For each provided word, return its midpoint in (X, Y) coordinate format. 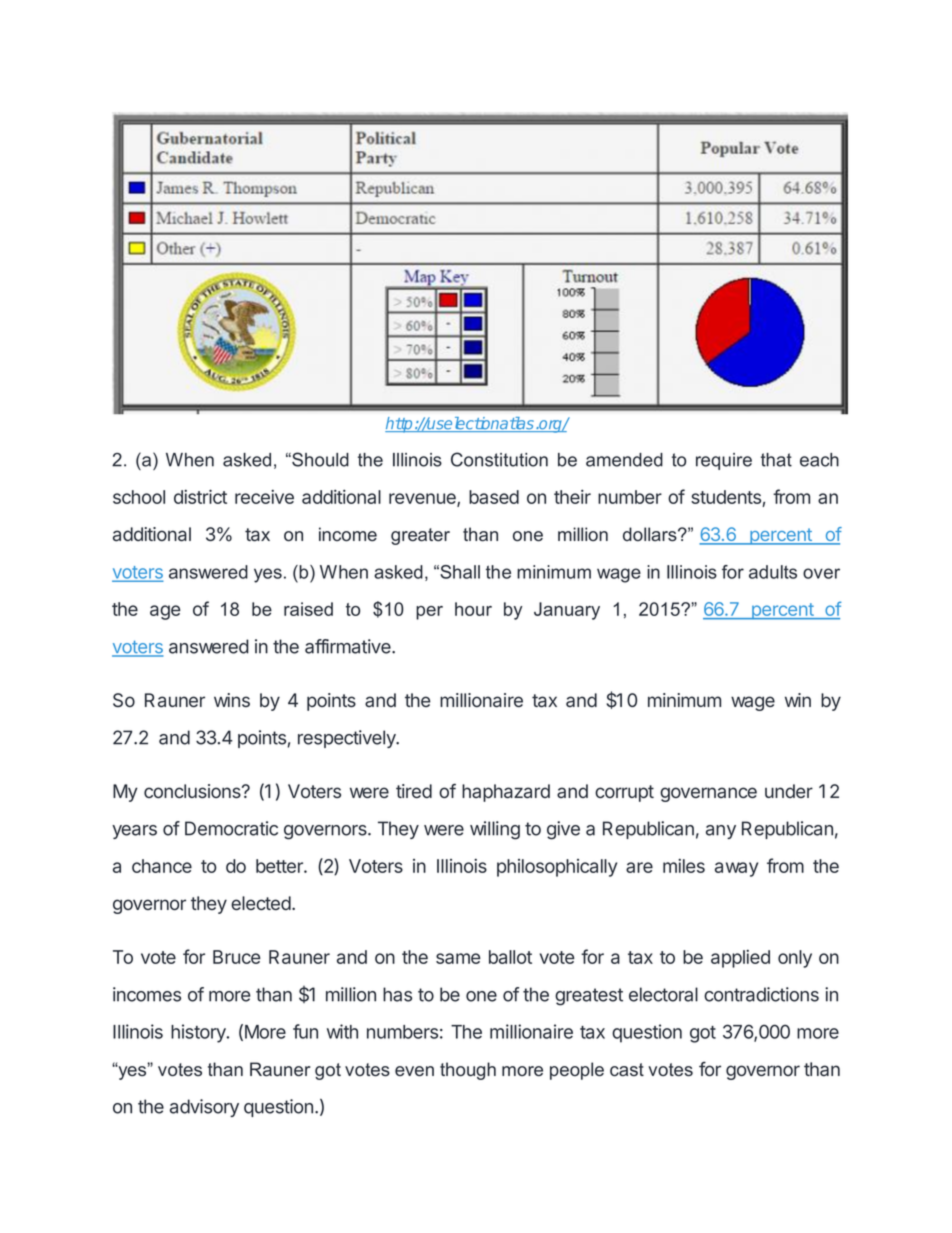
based (494, 497)
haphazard (506, 793)
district (200, 496)
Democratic (231, 828)
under (789, 791)
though (468, 1071)
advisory (204, 1108)
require (724, 461)
